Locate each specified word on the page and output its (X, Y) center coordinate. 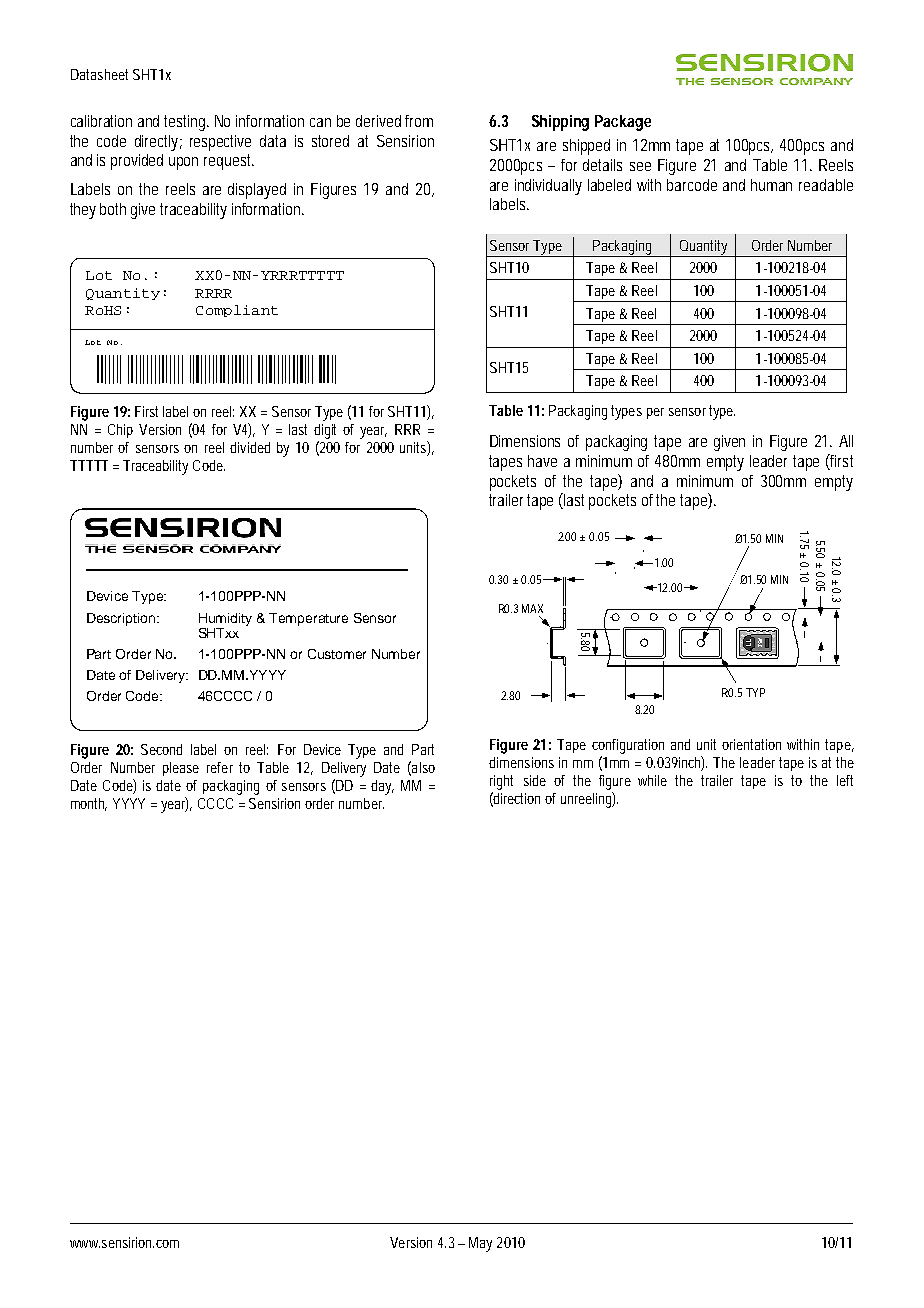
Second (161, 749)
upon (183, 163)
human (771, 185)
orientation (751, 744)
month (89, 804)
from (419, 121)
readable (826, 185)
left (845, 780)
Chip (120, 431)
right (501, 782)
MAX (532, 608)
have (542, 461)
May (480, 1244)
